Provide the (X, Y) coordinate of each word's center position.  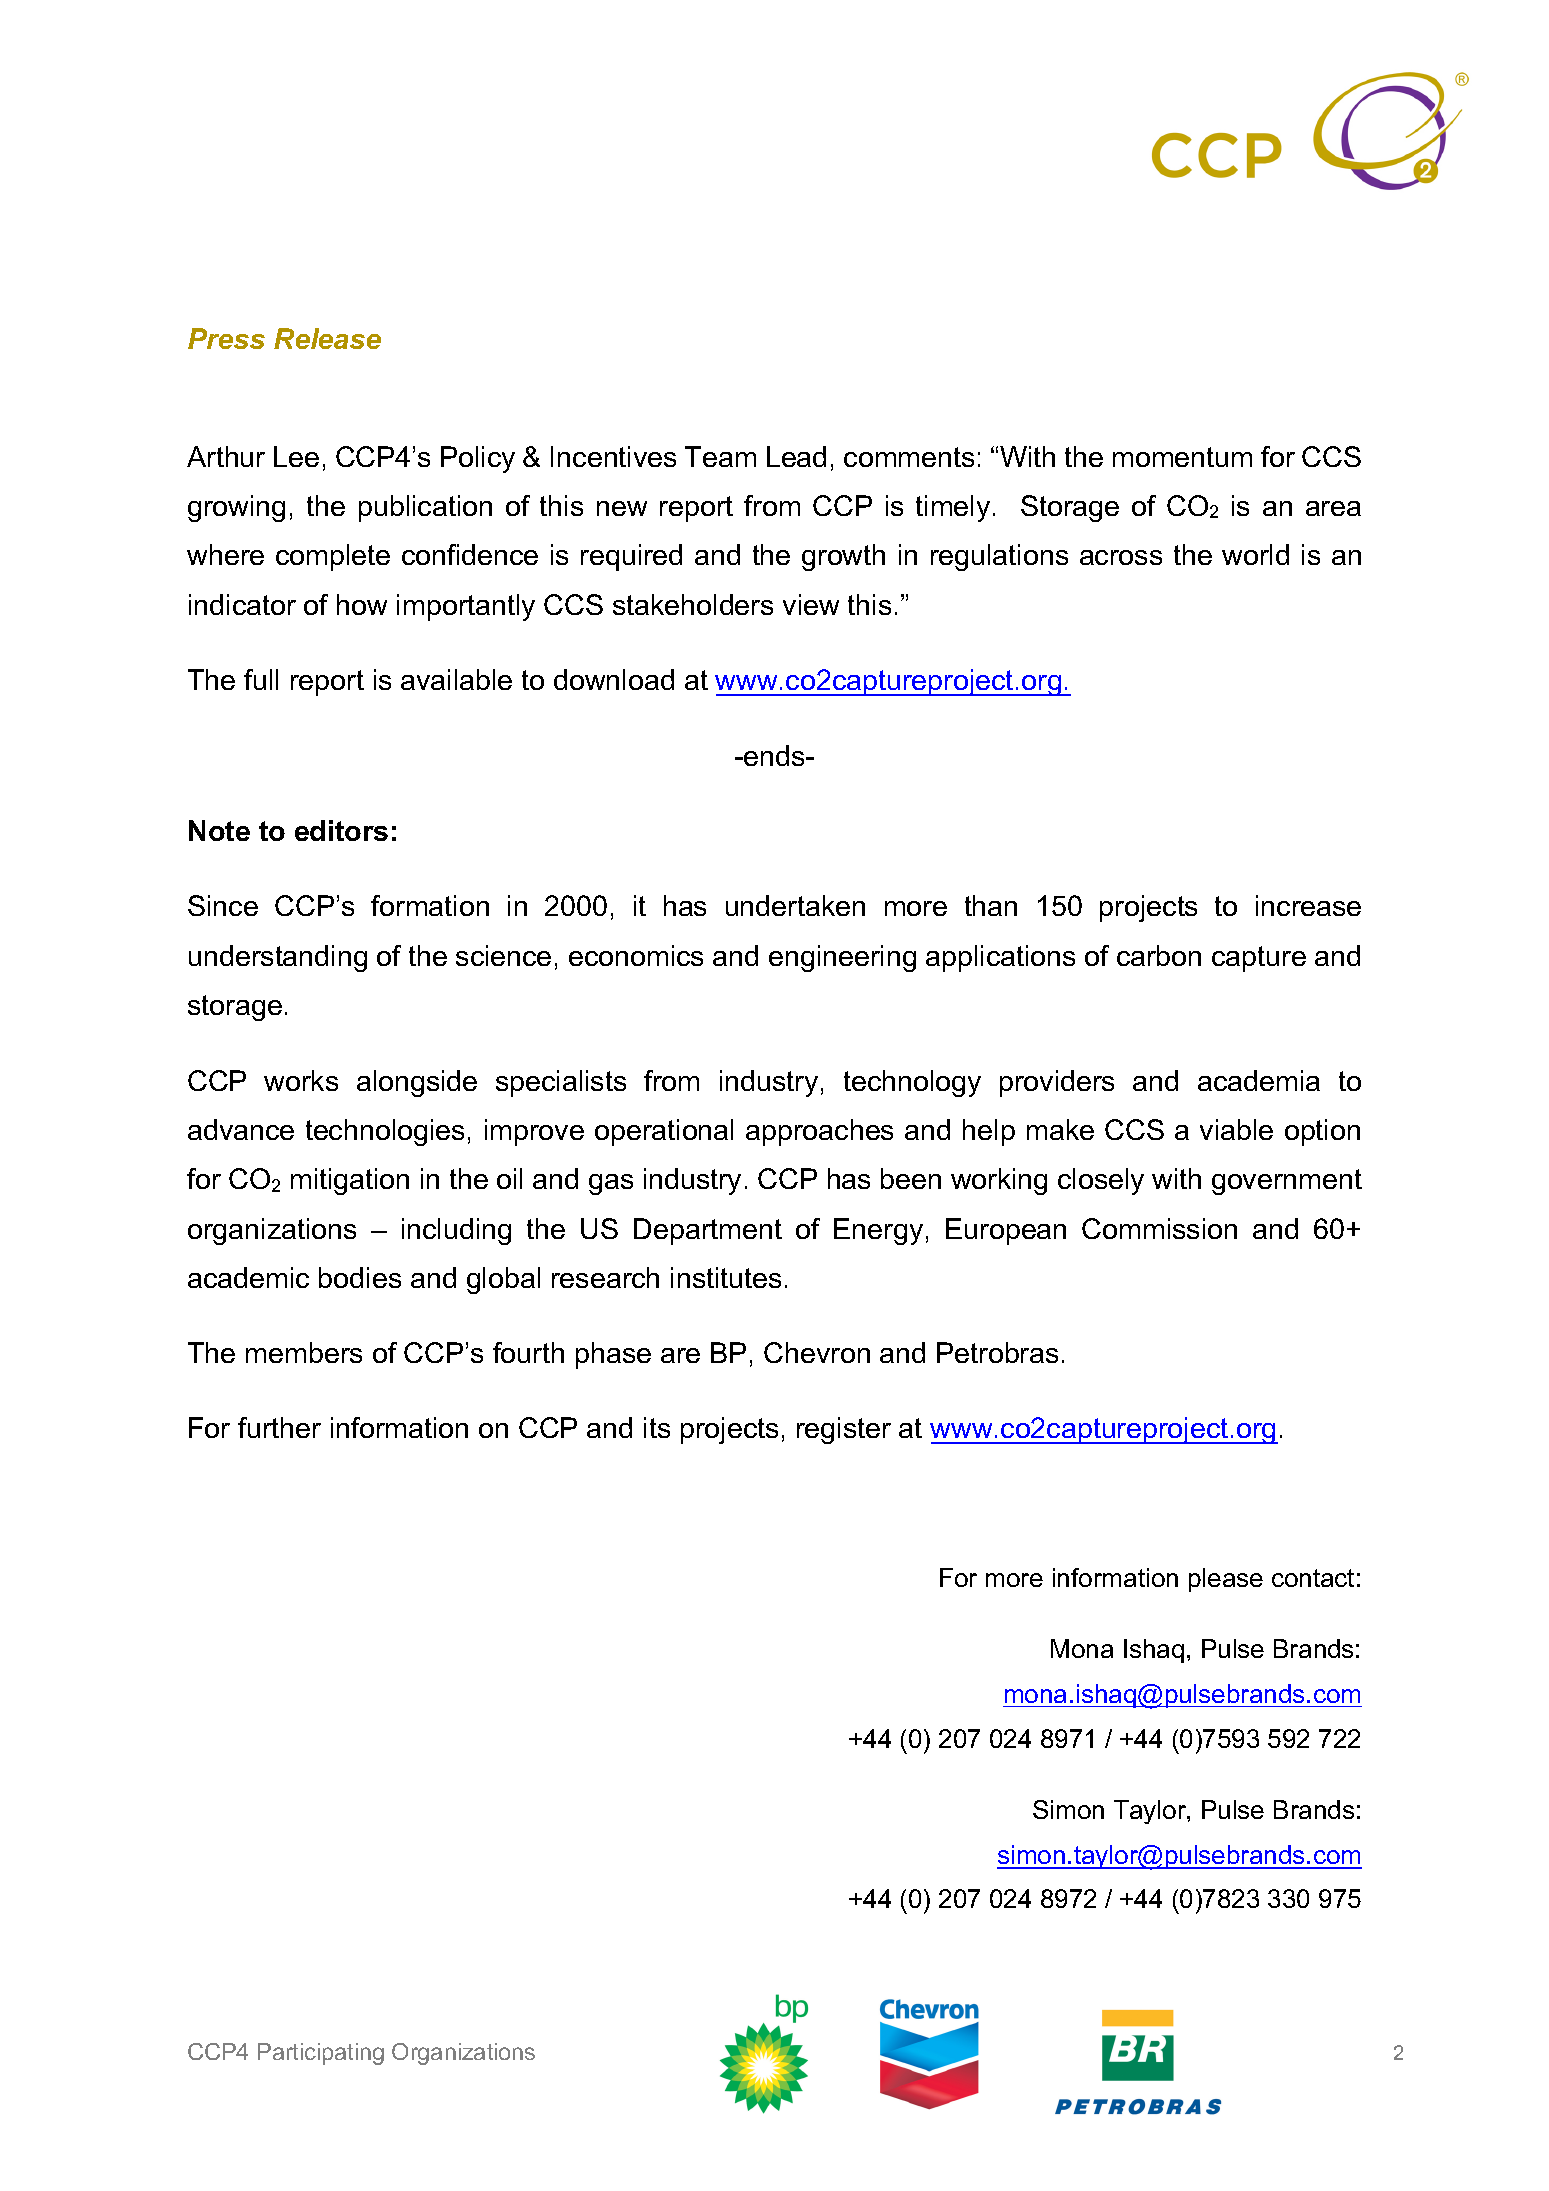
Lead (796, 456)
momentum (1182, 457)
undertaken (795, 905)
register (844, 1430)
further (279, 1427)
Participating (321, 2054)
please (1226, 1580)
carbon (1159, 955)
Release (327, 338)
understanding (278, 958)
